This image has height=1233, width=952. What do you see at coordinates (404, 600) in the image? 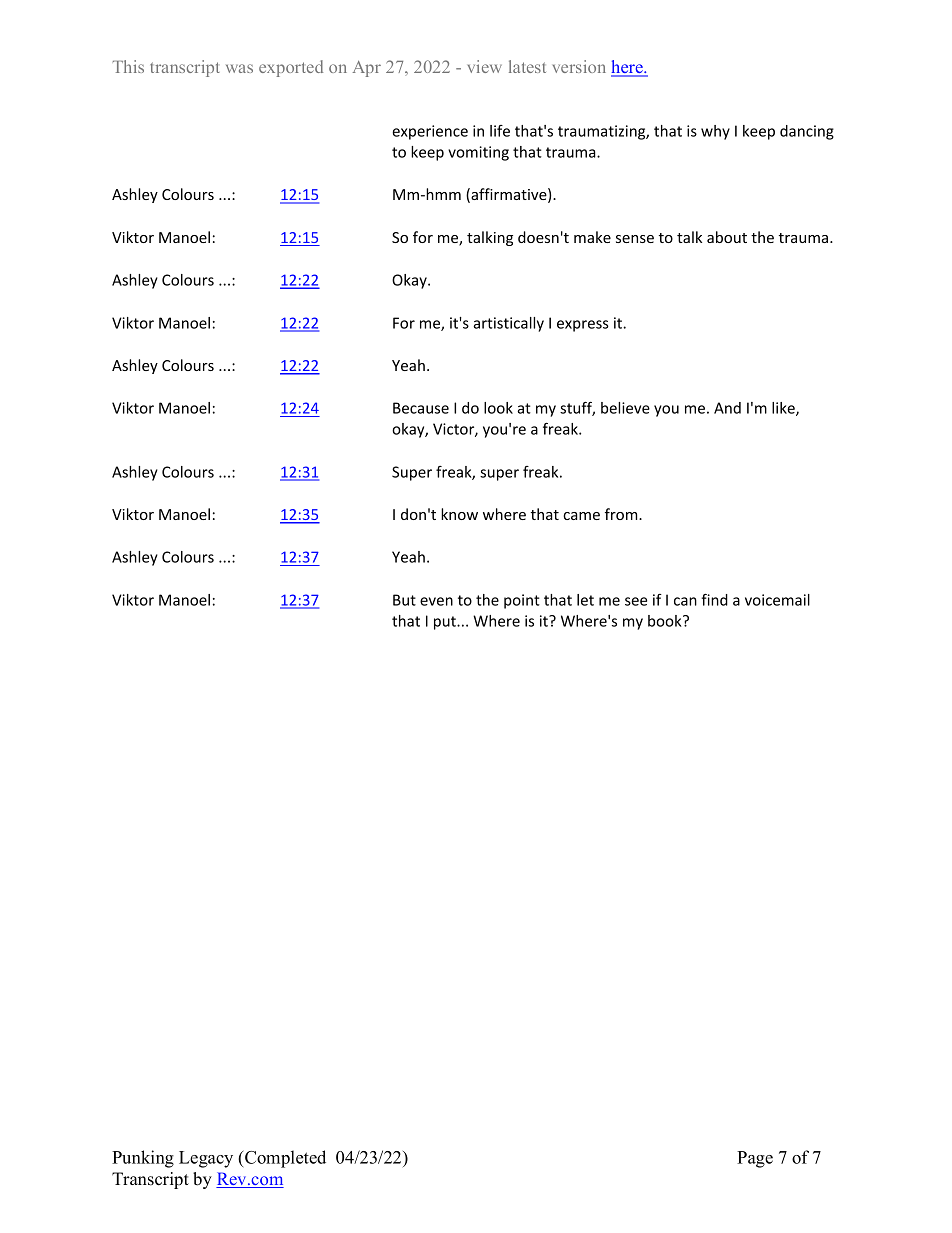
I see `But` at bounding box center [404, 600].
